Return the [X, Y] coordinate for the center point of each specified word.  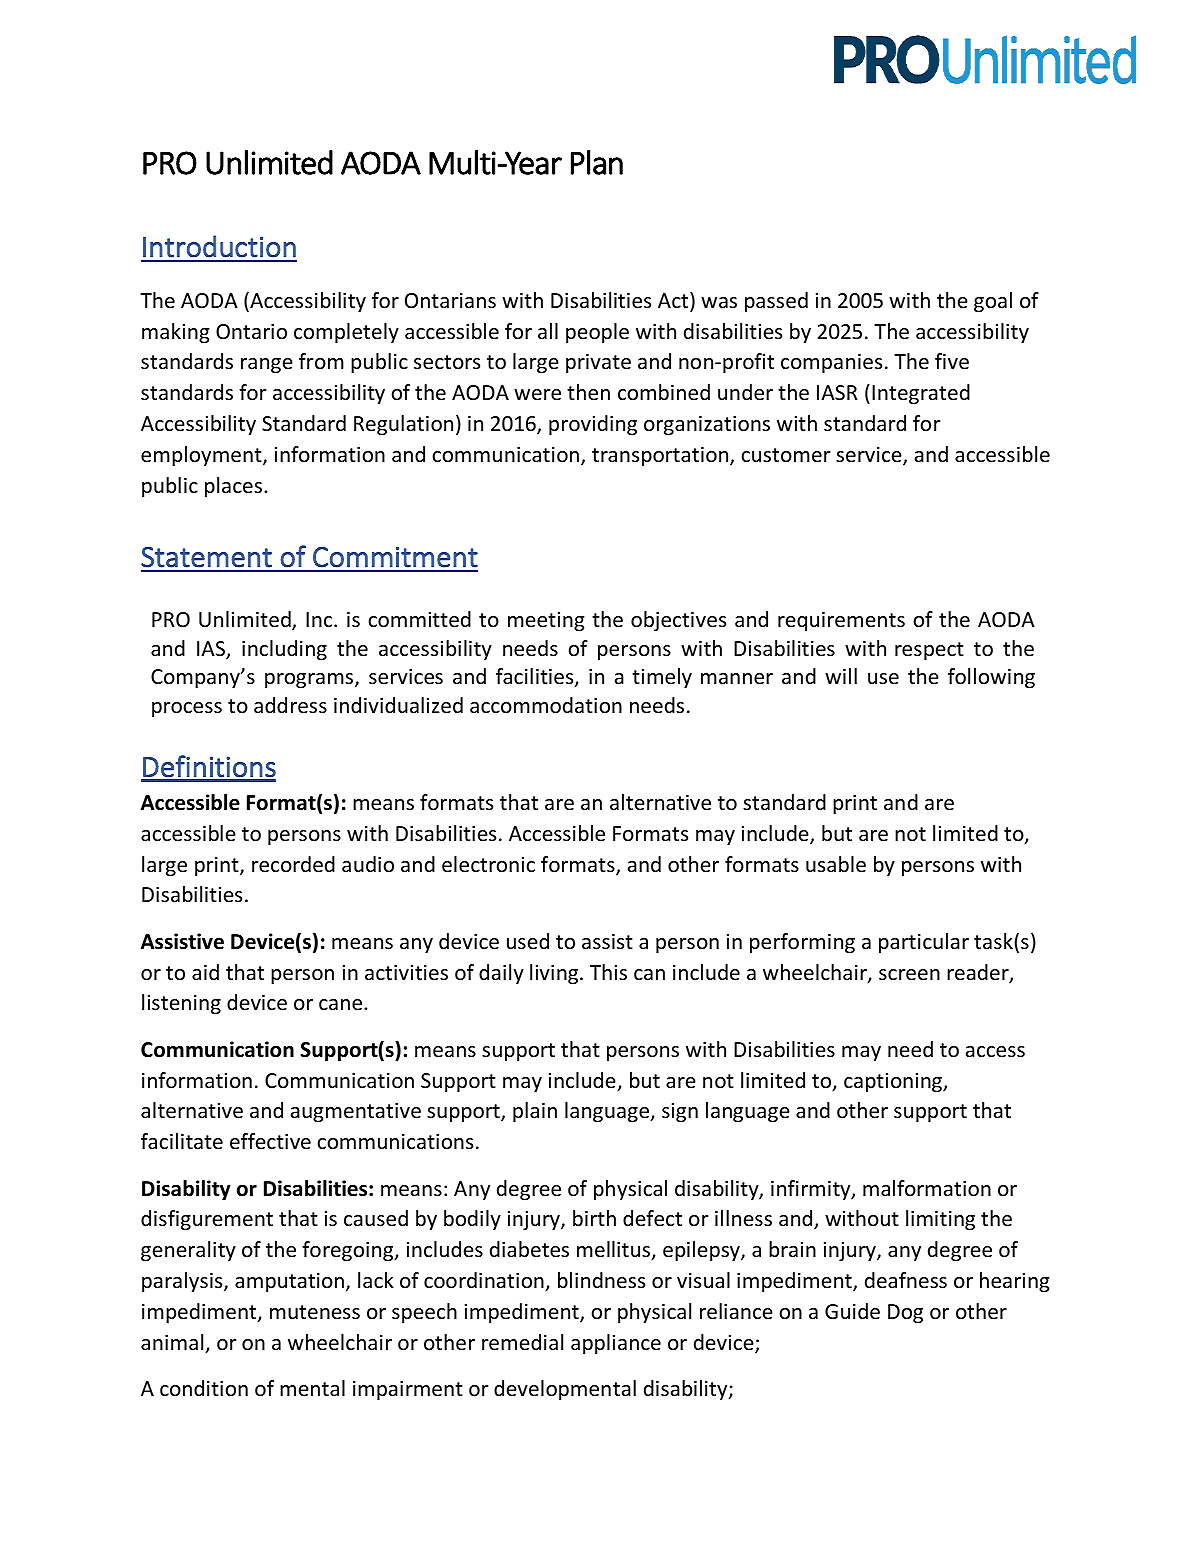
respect [929, 651]
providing [593, 425]
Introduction [219, 246]
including [284, 650]
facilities [536, 677]
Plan [597, 162]
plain [535, 1112]
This [608, 972]
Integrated [921, 394]
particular [924, 943]
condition [204, 1388]
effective [270, 1141]
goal [993, 302]
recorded [293, 864]
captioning [894, 1082]
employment [202, 456]
